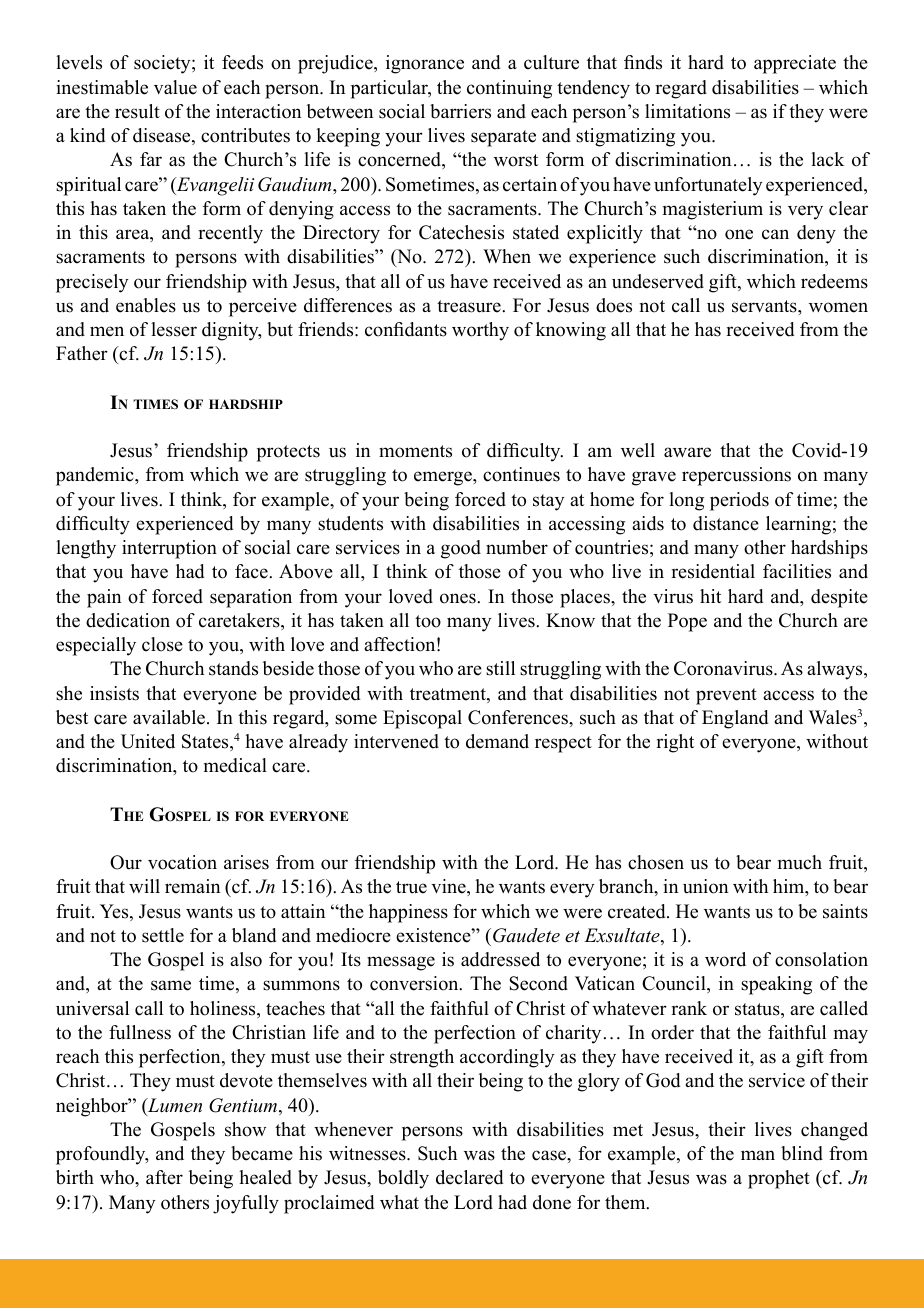 The width and height of the page is (924, 1308). Describe the element at coordinates (146, 305) in the page. I see `enables` at that location.
